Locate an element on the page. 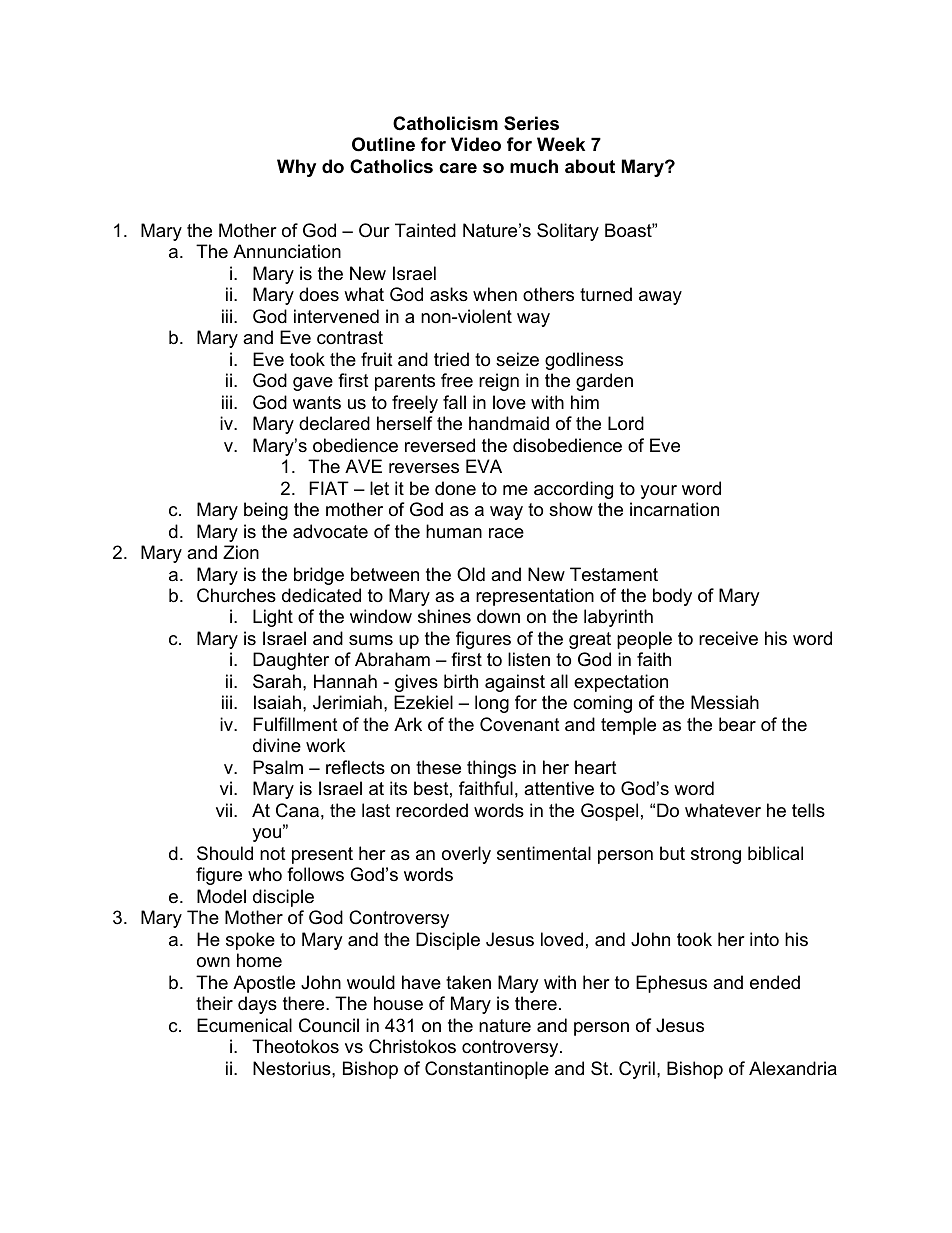 Image resolution: width=952 pixels, height=1233 pixels. declared is located at coordinates (334, 423).
